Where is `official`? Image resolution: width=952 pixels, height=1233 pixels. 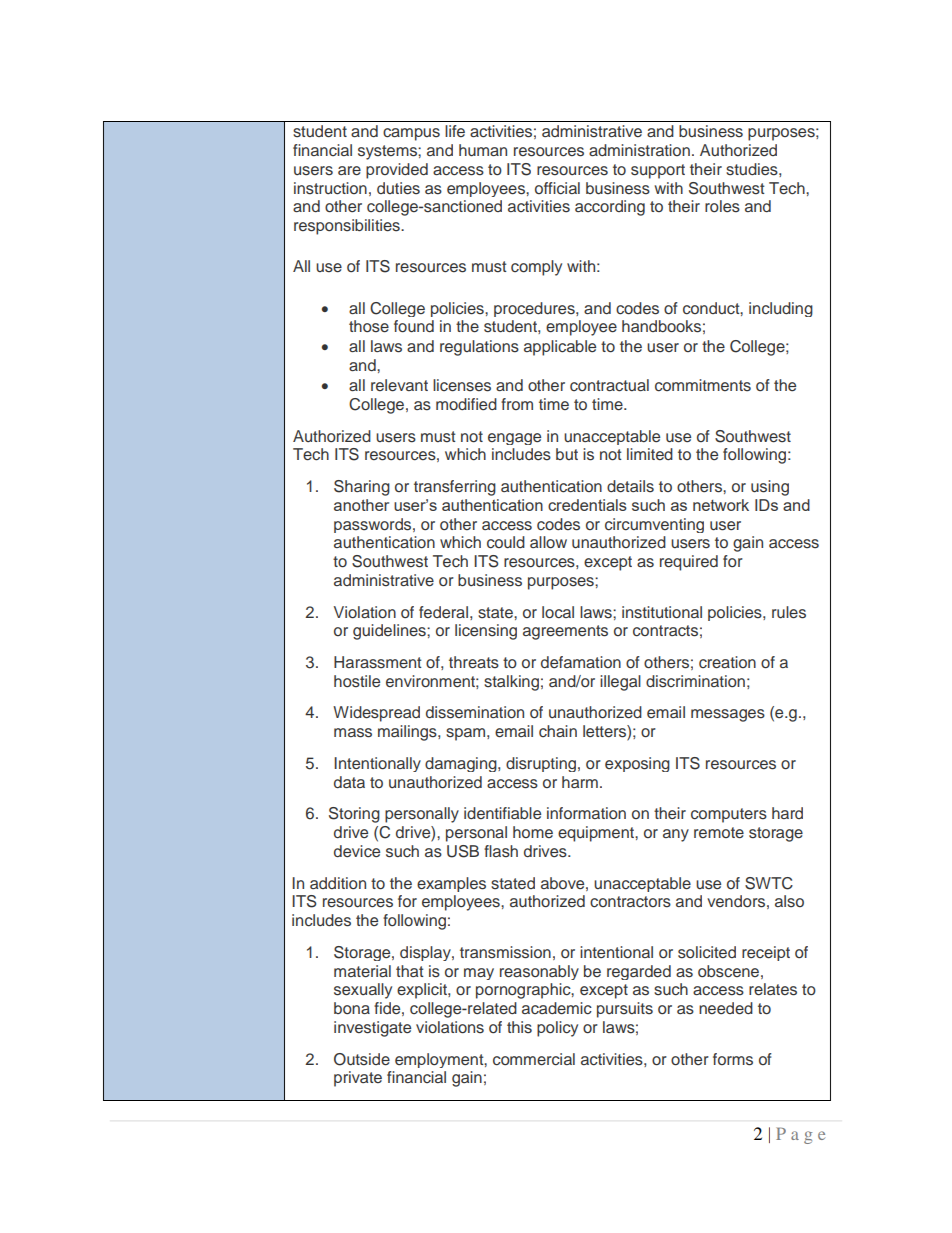 official is located at coordinates (557, 188).
